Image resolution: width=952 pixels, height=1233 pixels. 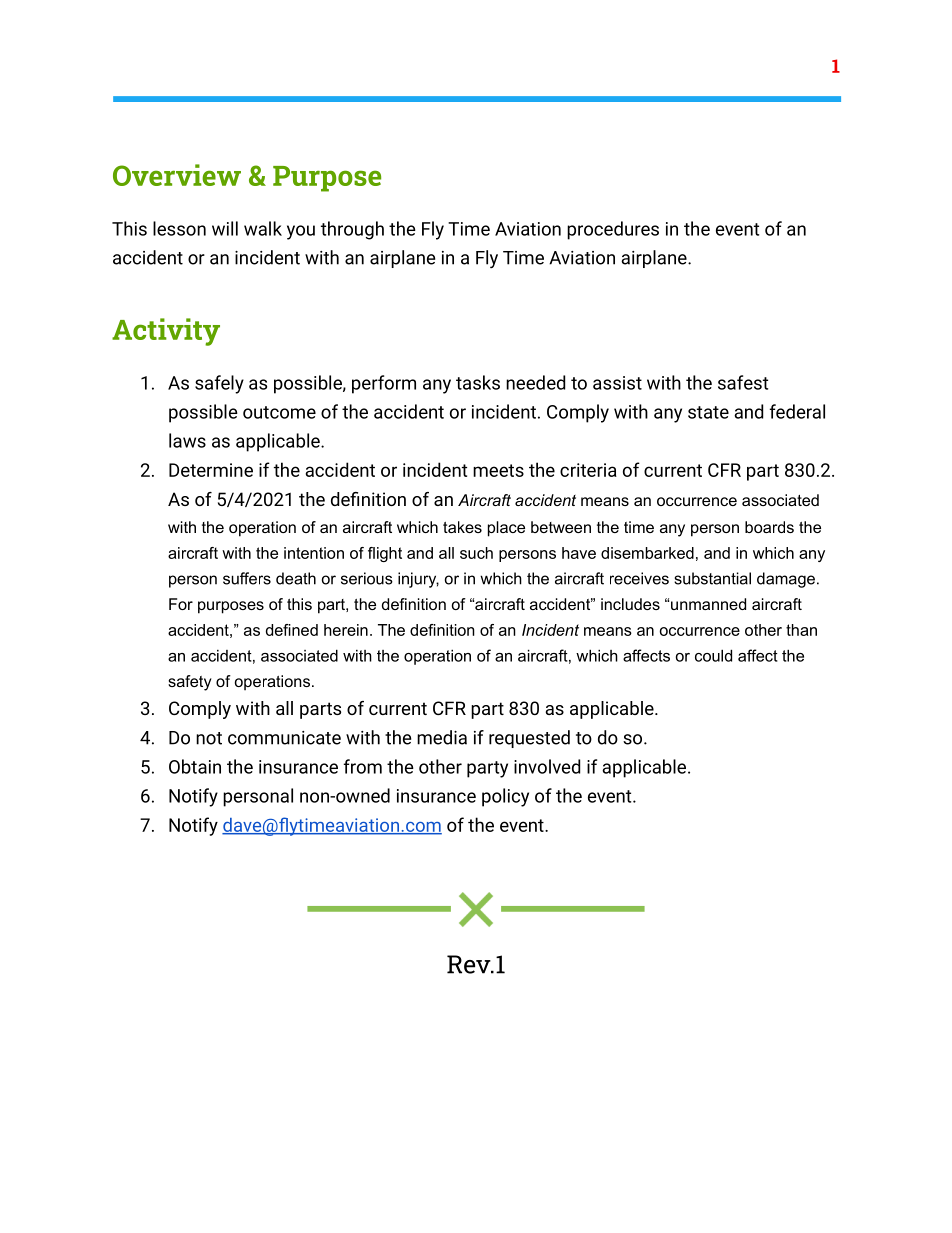 I want to click on boards, so click(x=769, y=527).
